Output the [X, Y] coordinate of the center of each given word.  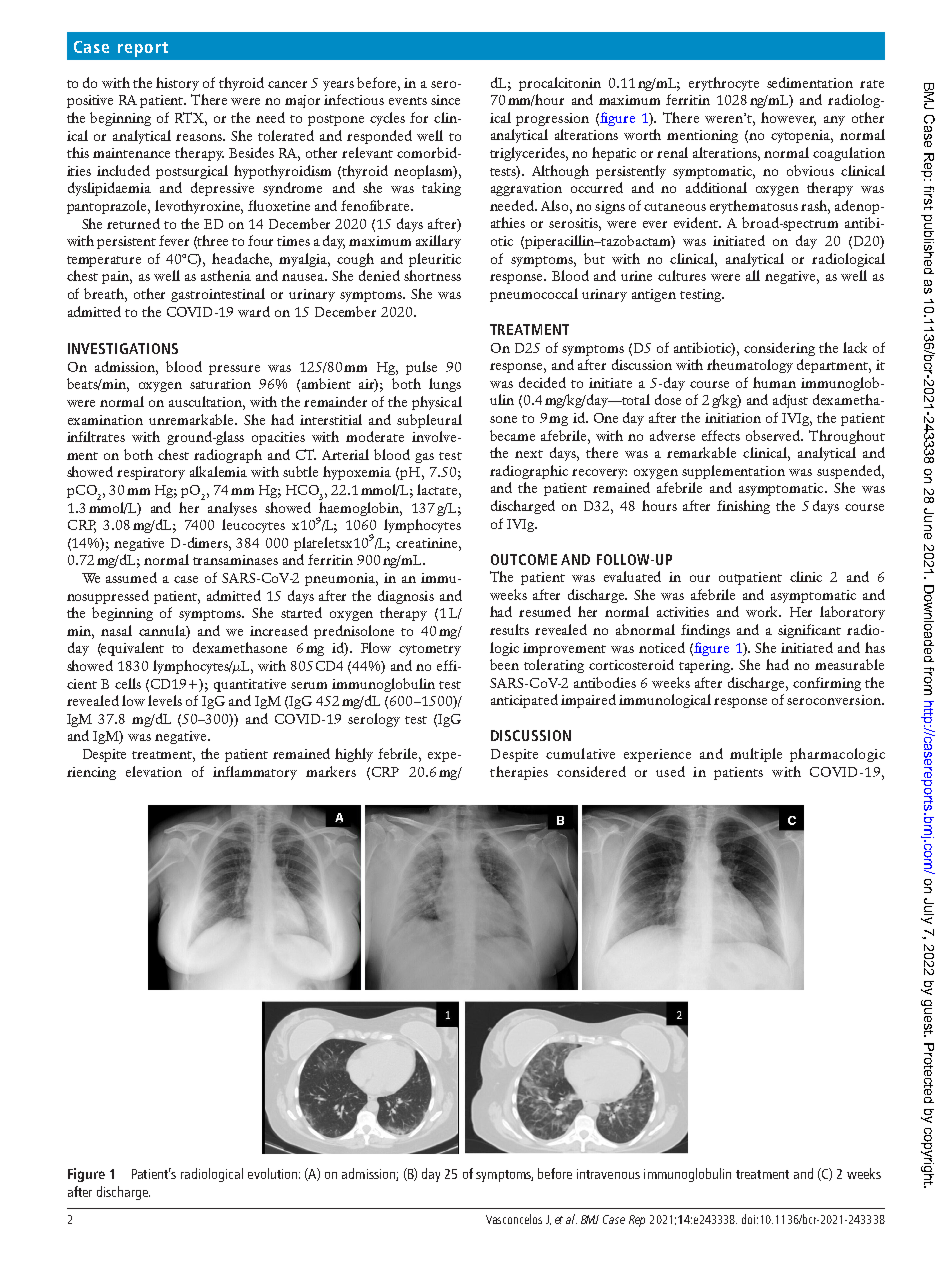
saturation [220, 384]
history [177, 84]
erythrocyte [724, 84]
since [445, 100]
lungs [445, 385]
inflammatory [255, 773]
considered [591, 771]
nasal [116, 630]
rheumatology [750, 366]
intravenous [608, 1174]
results [509, 629]
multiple [756, 755]
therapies [519, 773]
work [763, 611]
